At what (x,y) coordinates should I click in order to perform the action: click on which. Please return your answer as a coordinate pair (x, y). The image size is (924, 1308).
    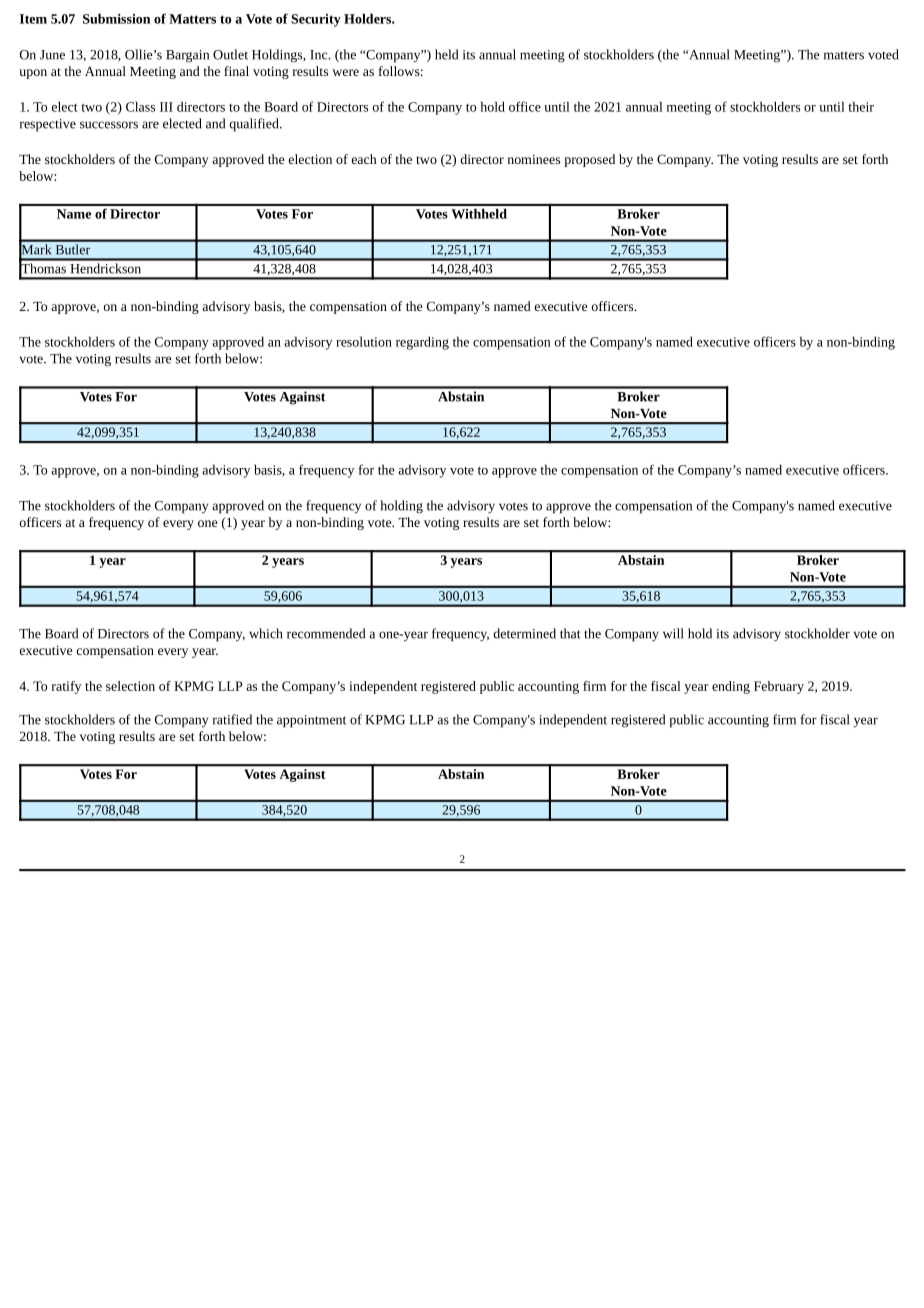
    Looking at the image, I should click on (266, 633).
